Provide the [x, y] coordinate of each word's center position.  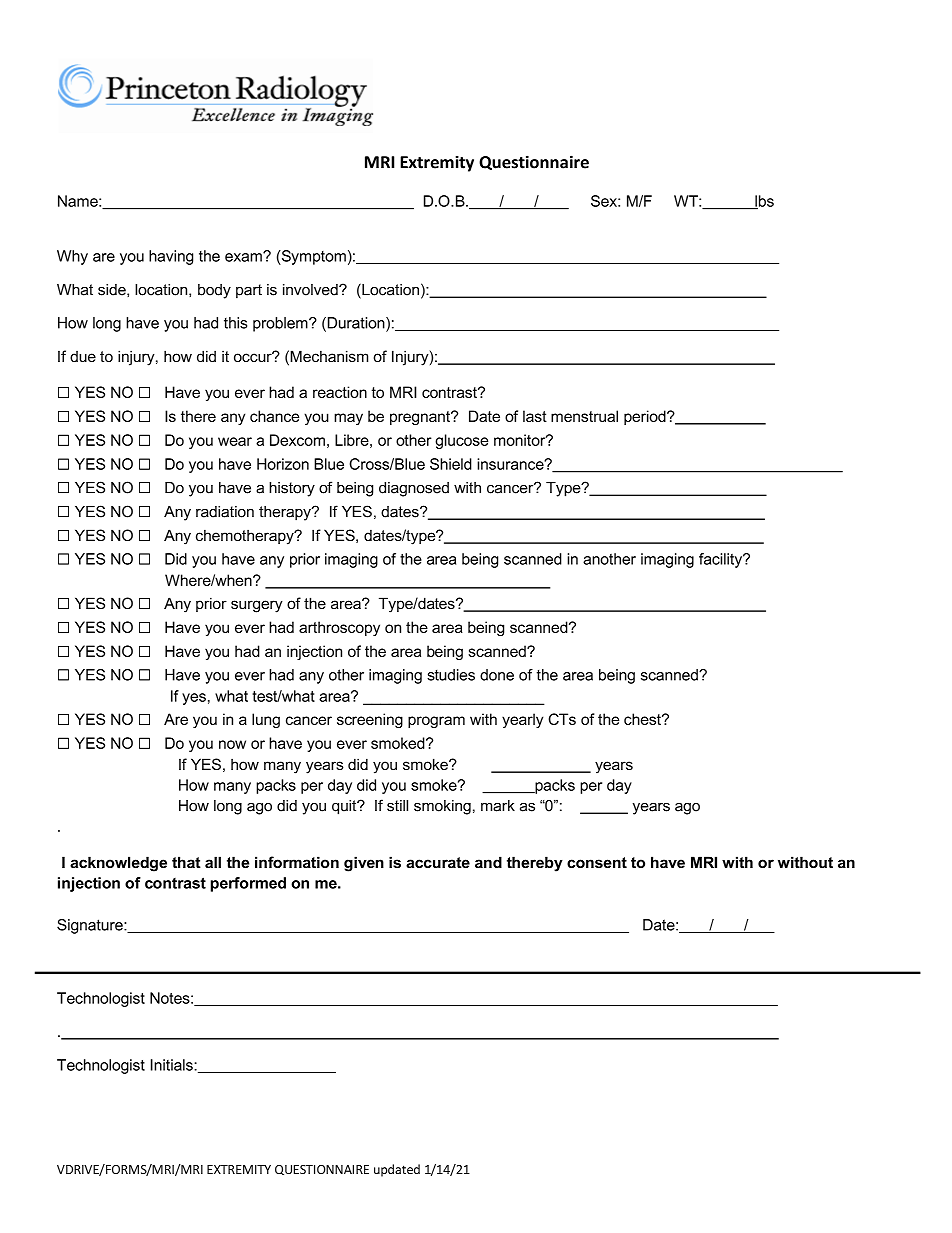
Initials [173, 1065]
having [171, 257]
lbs [763, 202]
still [397, 806]
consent [597, 862]
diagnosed [414, 489]
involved [311, 290]
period [646, 417]
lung [266, 720]
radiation [225, 512]
